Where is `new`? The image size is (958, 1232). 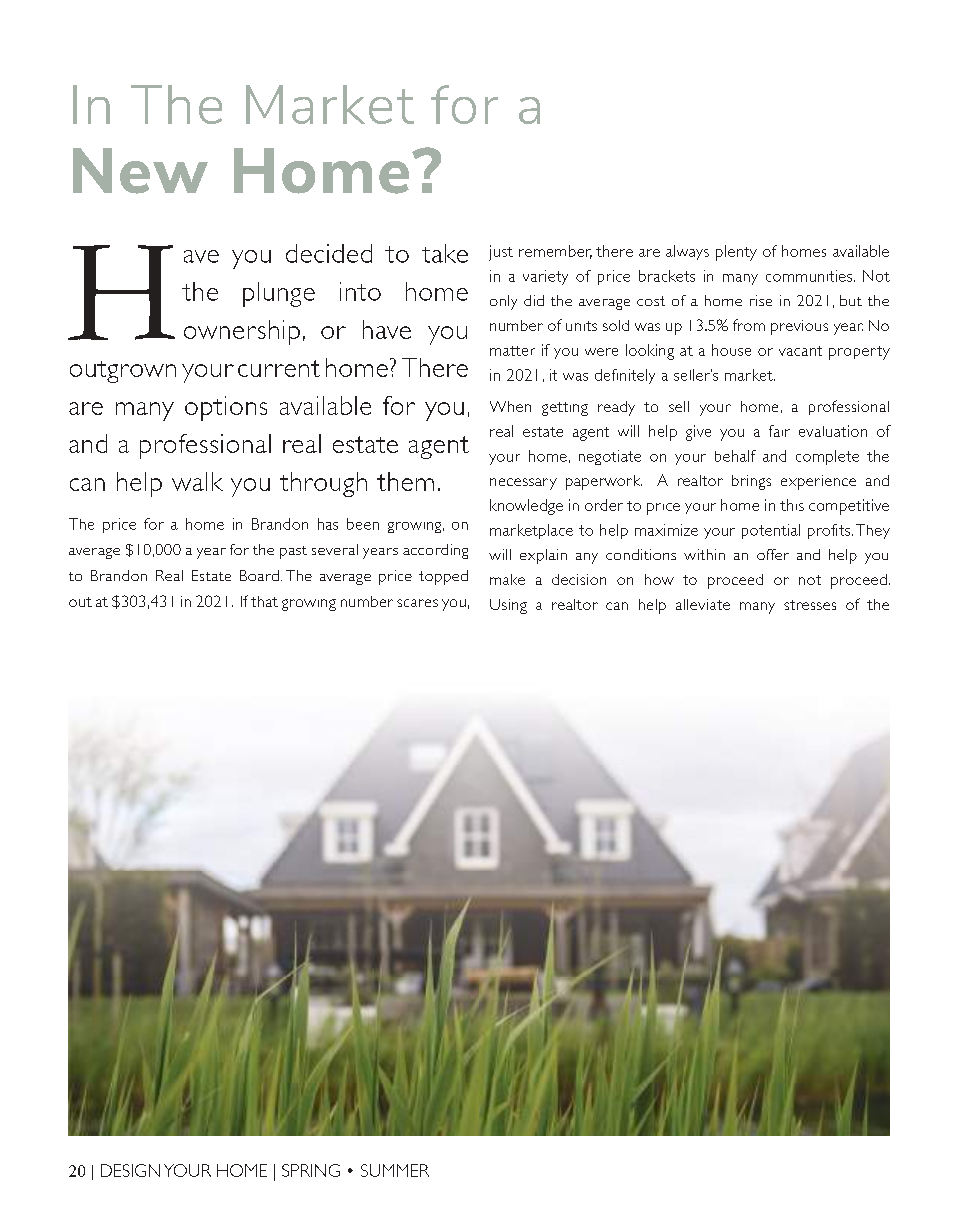 new is located at coordinates (140, 171).
